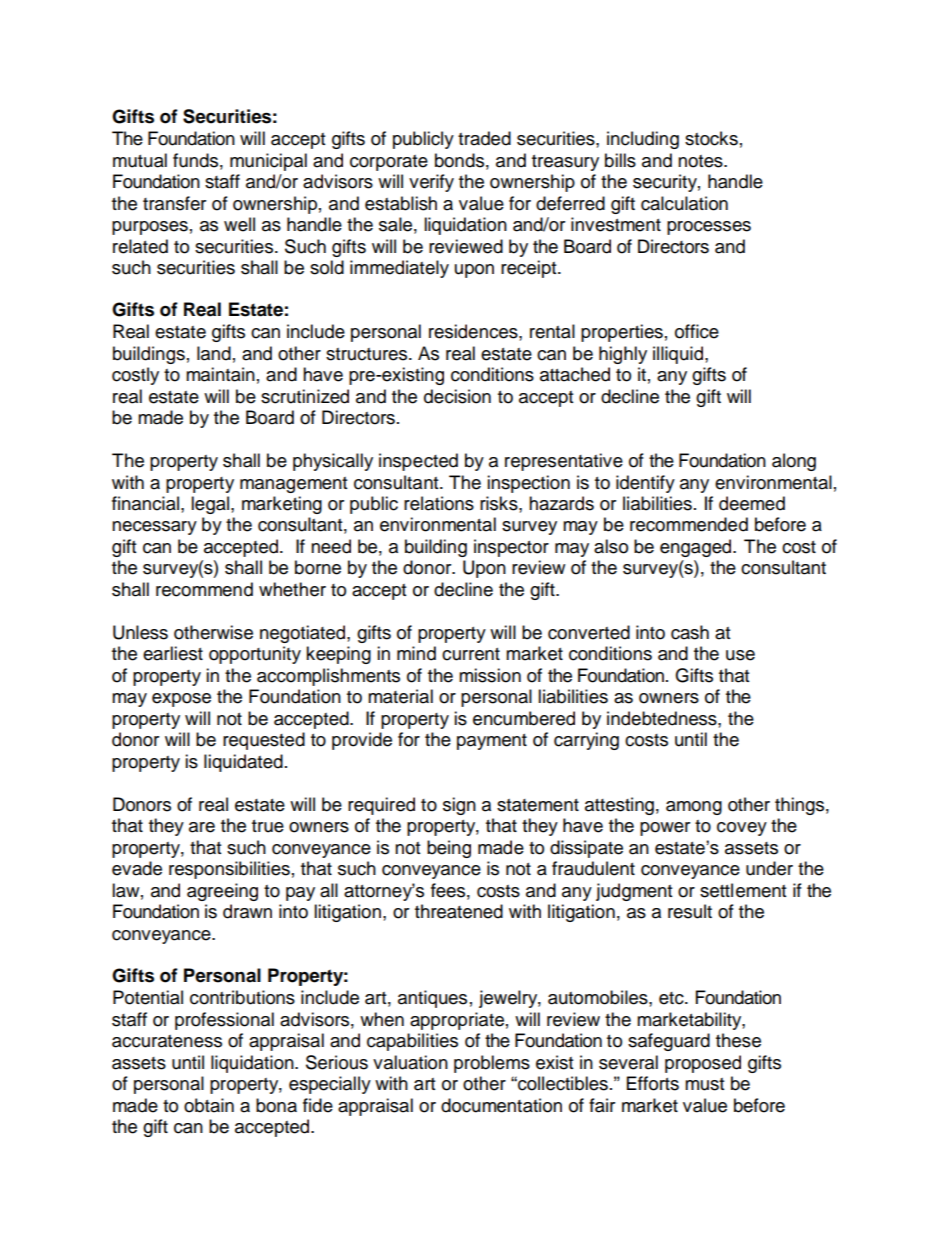 This page has height=1233, width=952. I want to click on notes, so click(701, 161).
